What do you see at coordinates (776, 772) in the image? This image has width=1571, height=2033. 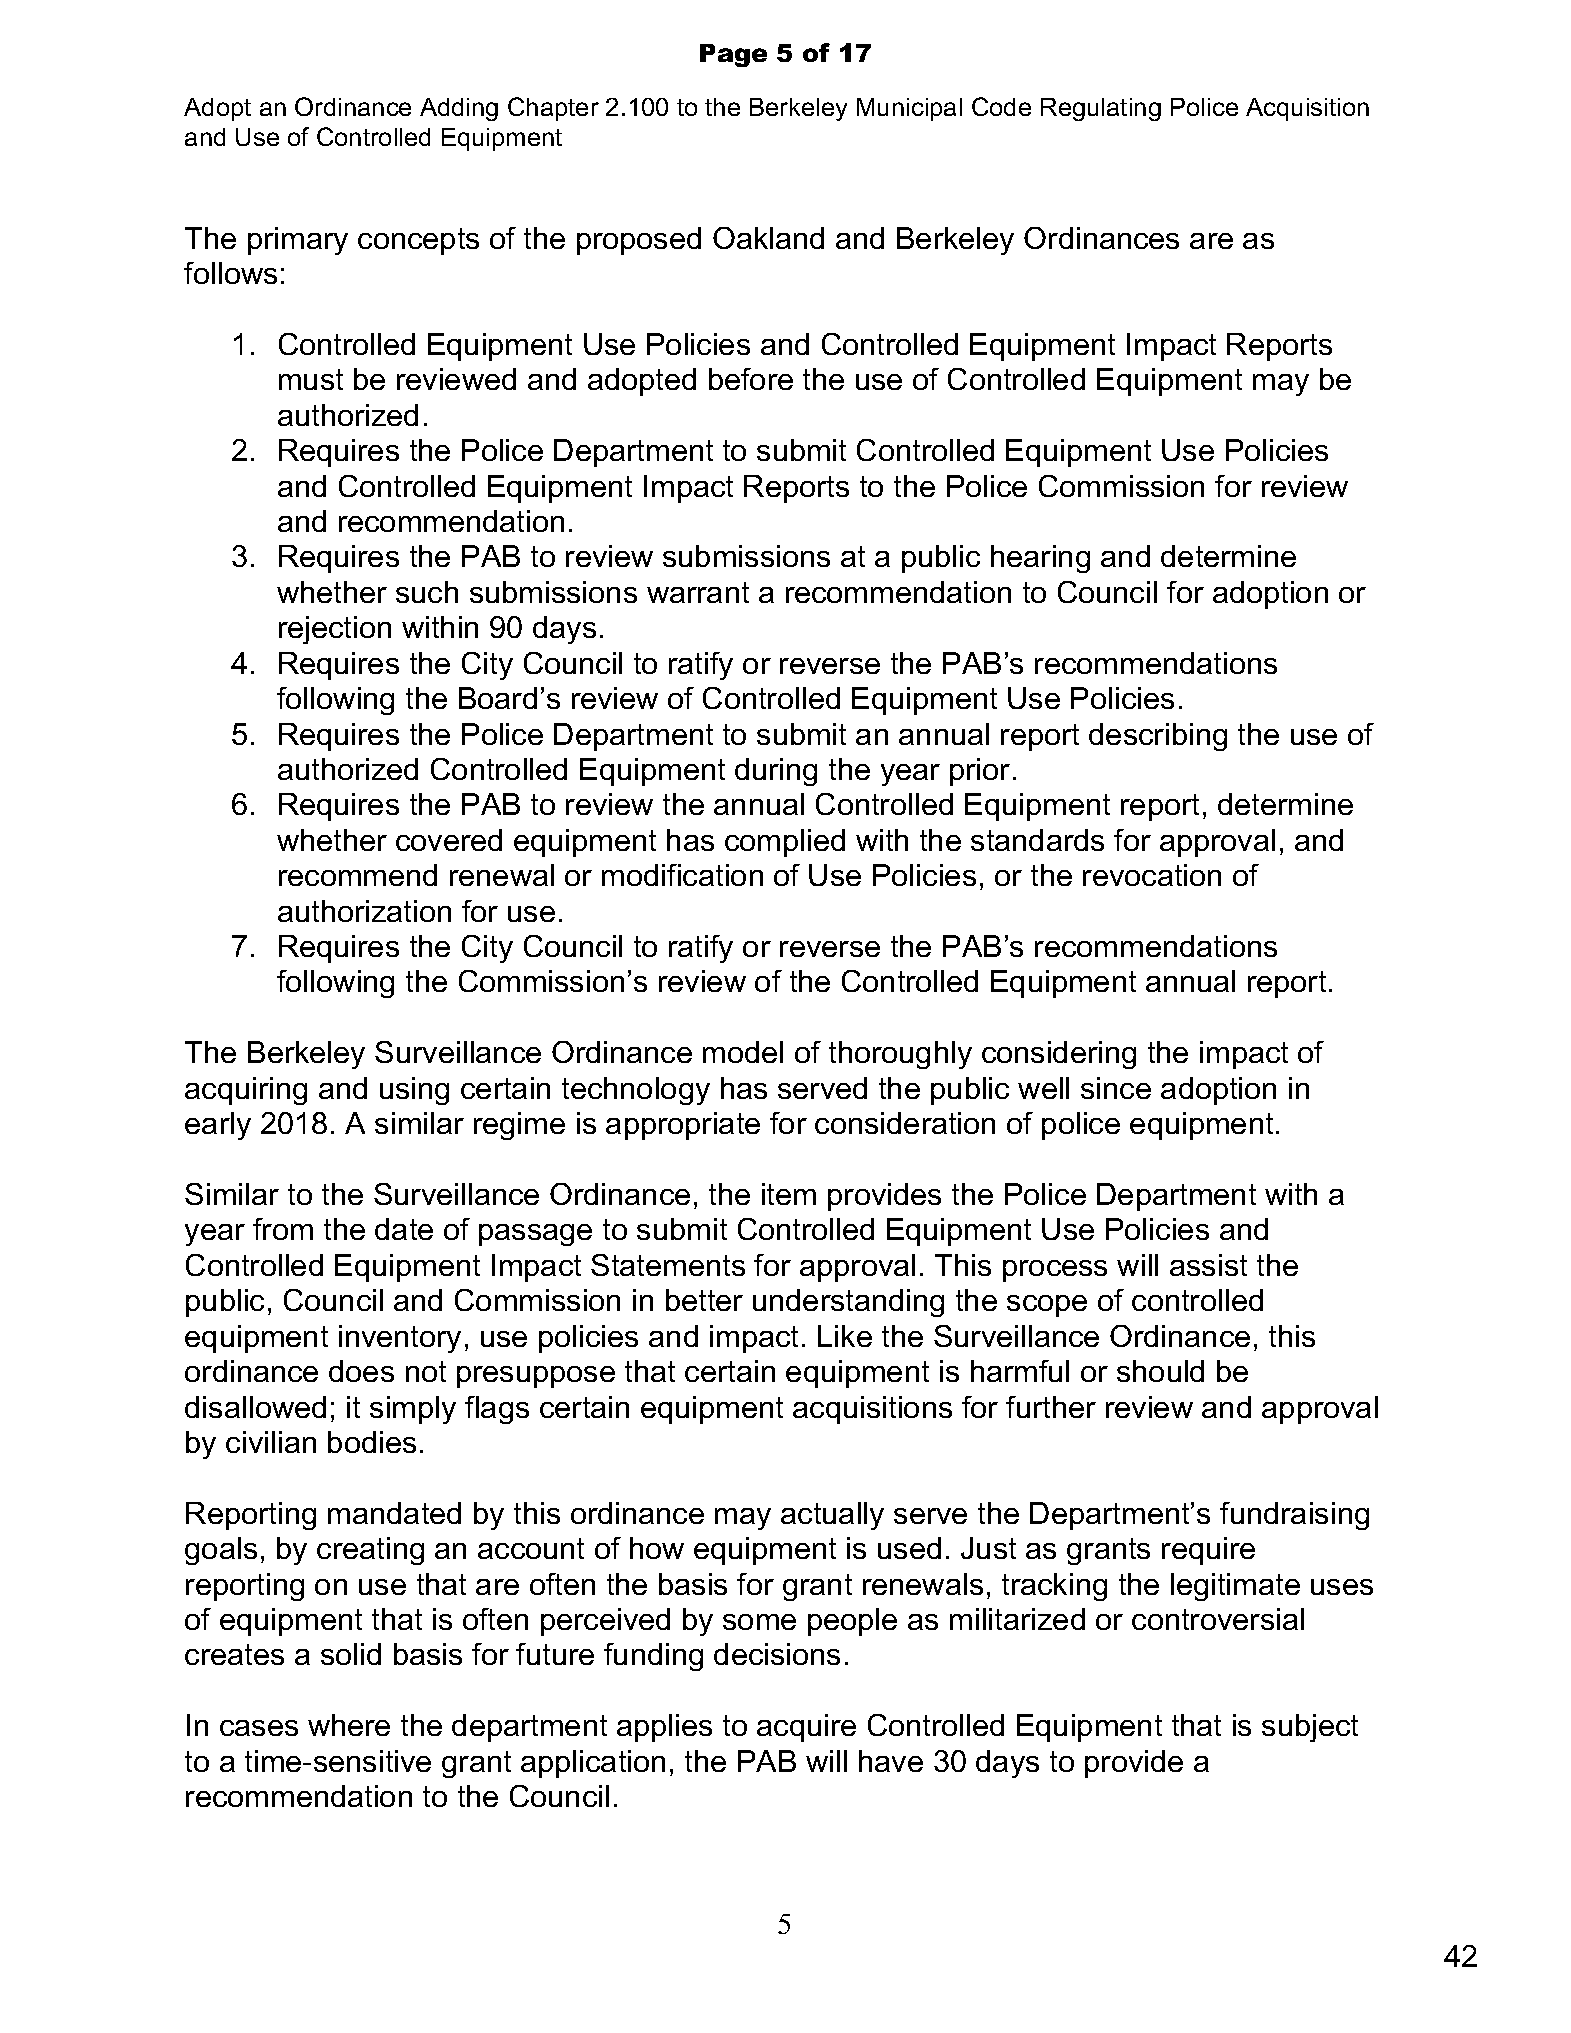 I see `during` at bounding box center [776, 772].
